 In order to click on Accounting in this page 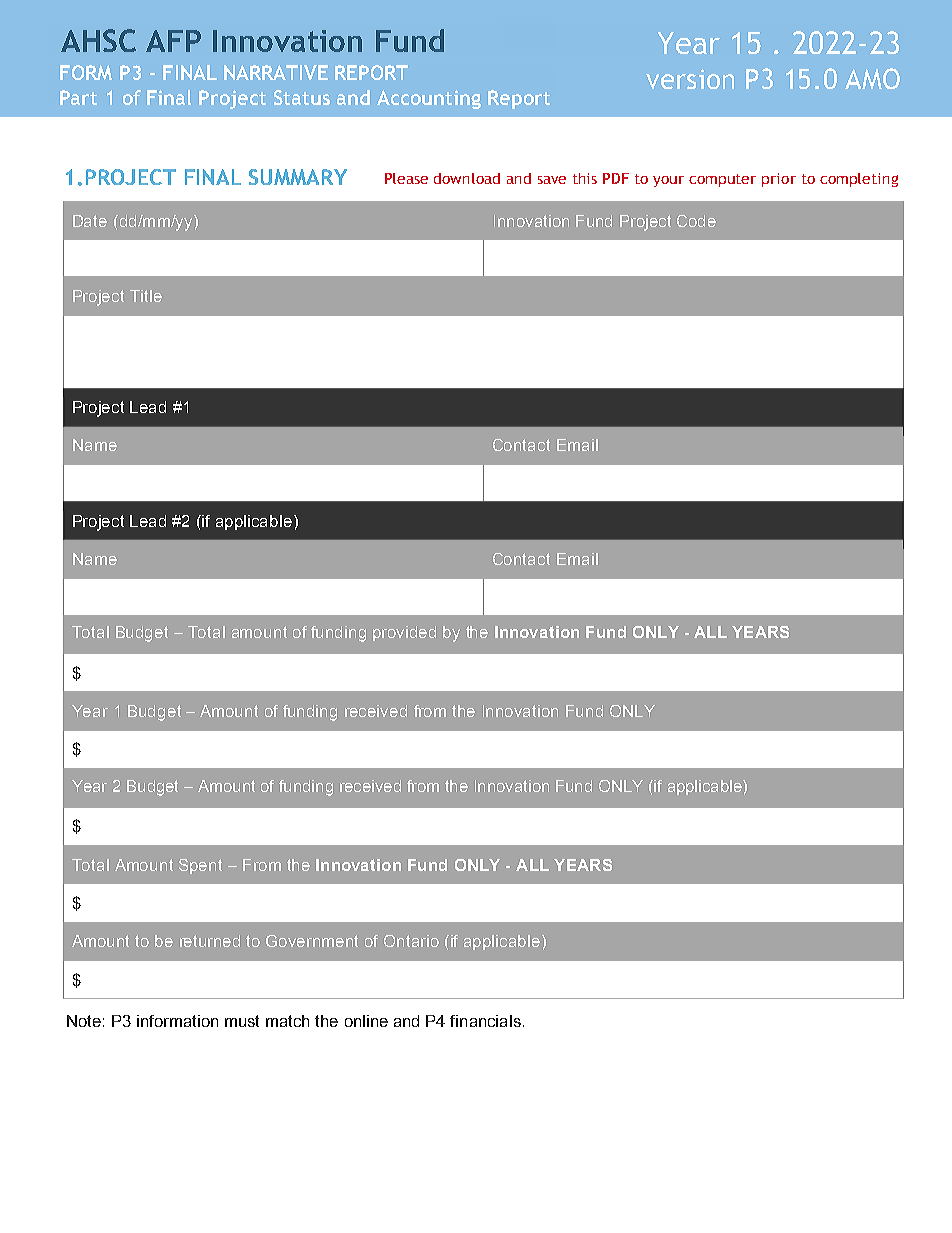, I will do `click(429, 99)`.
